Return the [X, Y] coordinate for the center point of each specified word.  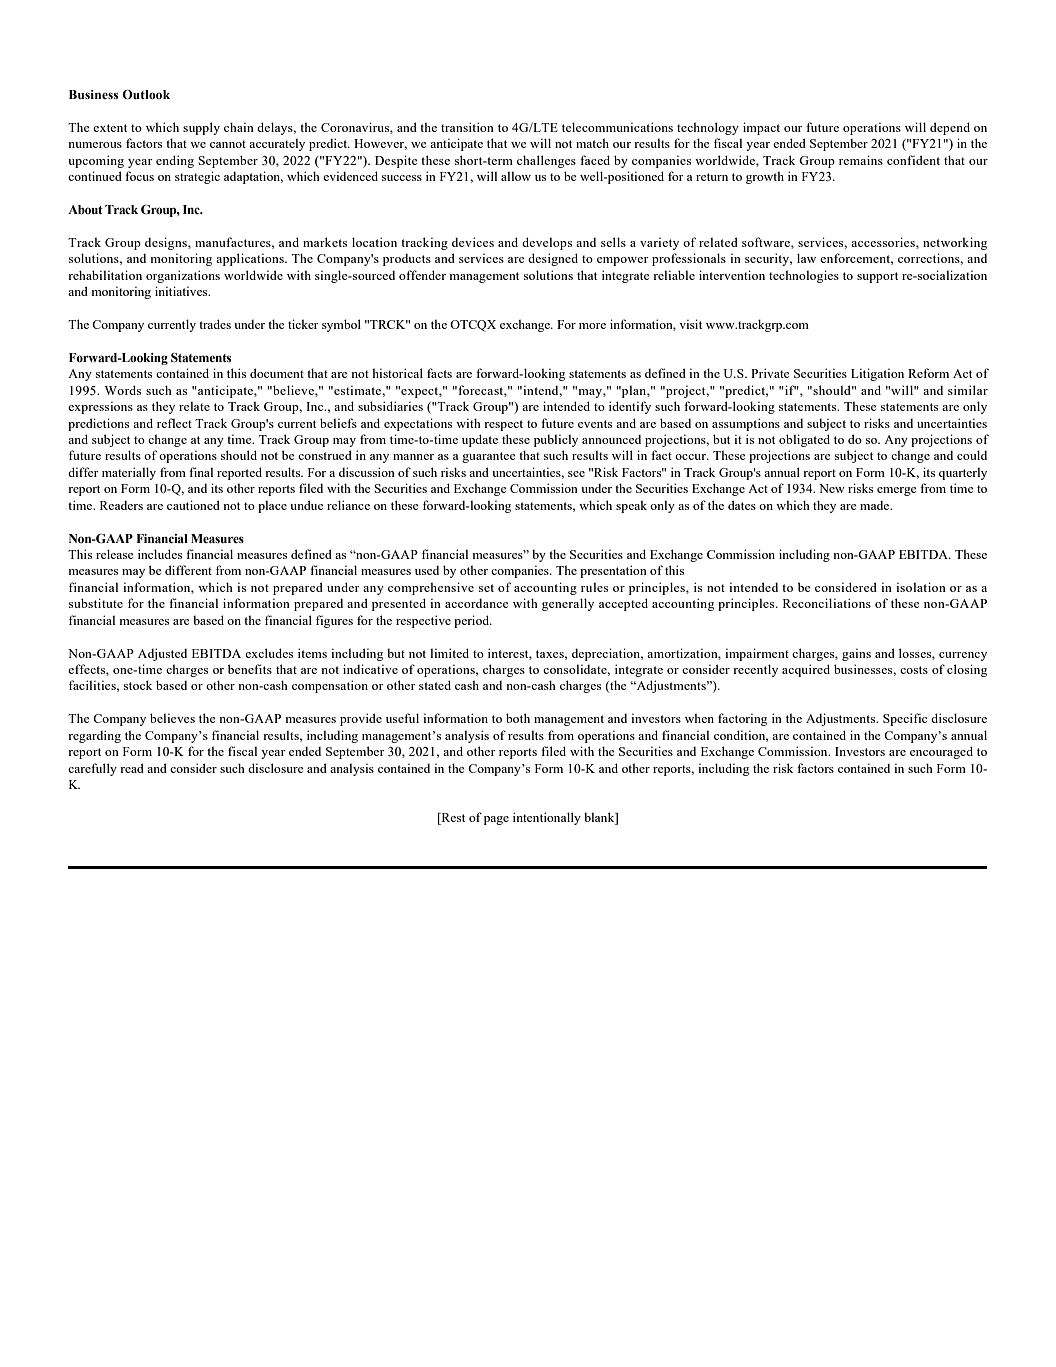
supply [201, 128]
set [486, 588]
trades [215, 324]
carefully [92, 769]
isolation [921, 587]
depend [950, 128]
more [592, 326]
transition [467, 127]
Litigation [877, 374]
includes [160, 554]
